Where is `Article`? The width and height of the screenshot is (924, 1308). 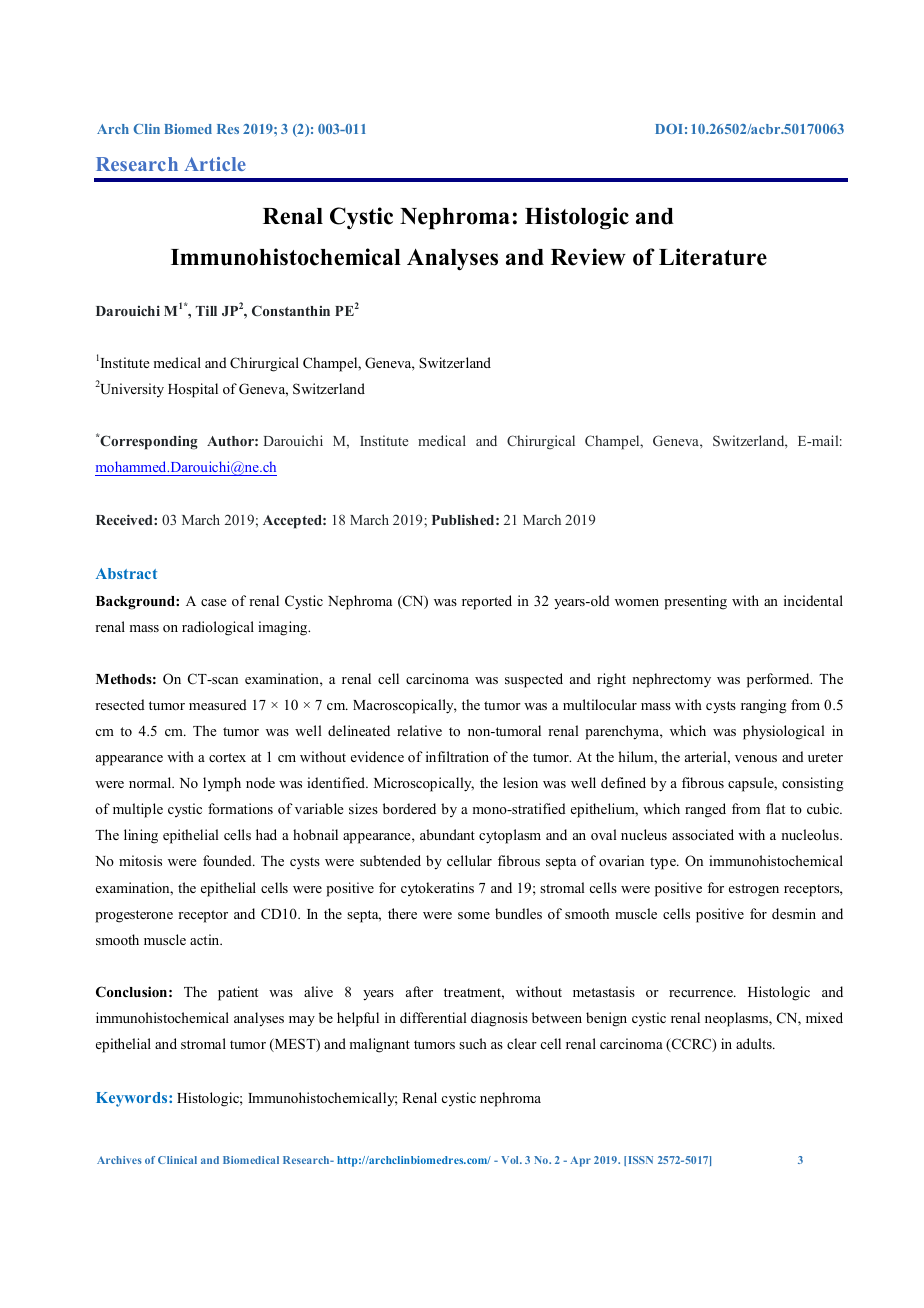 Article is located at coordinates (215, 164).
